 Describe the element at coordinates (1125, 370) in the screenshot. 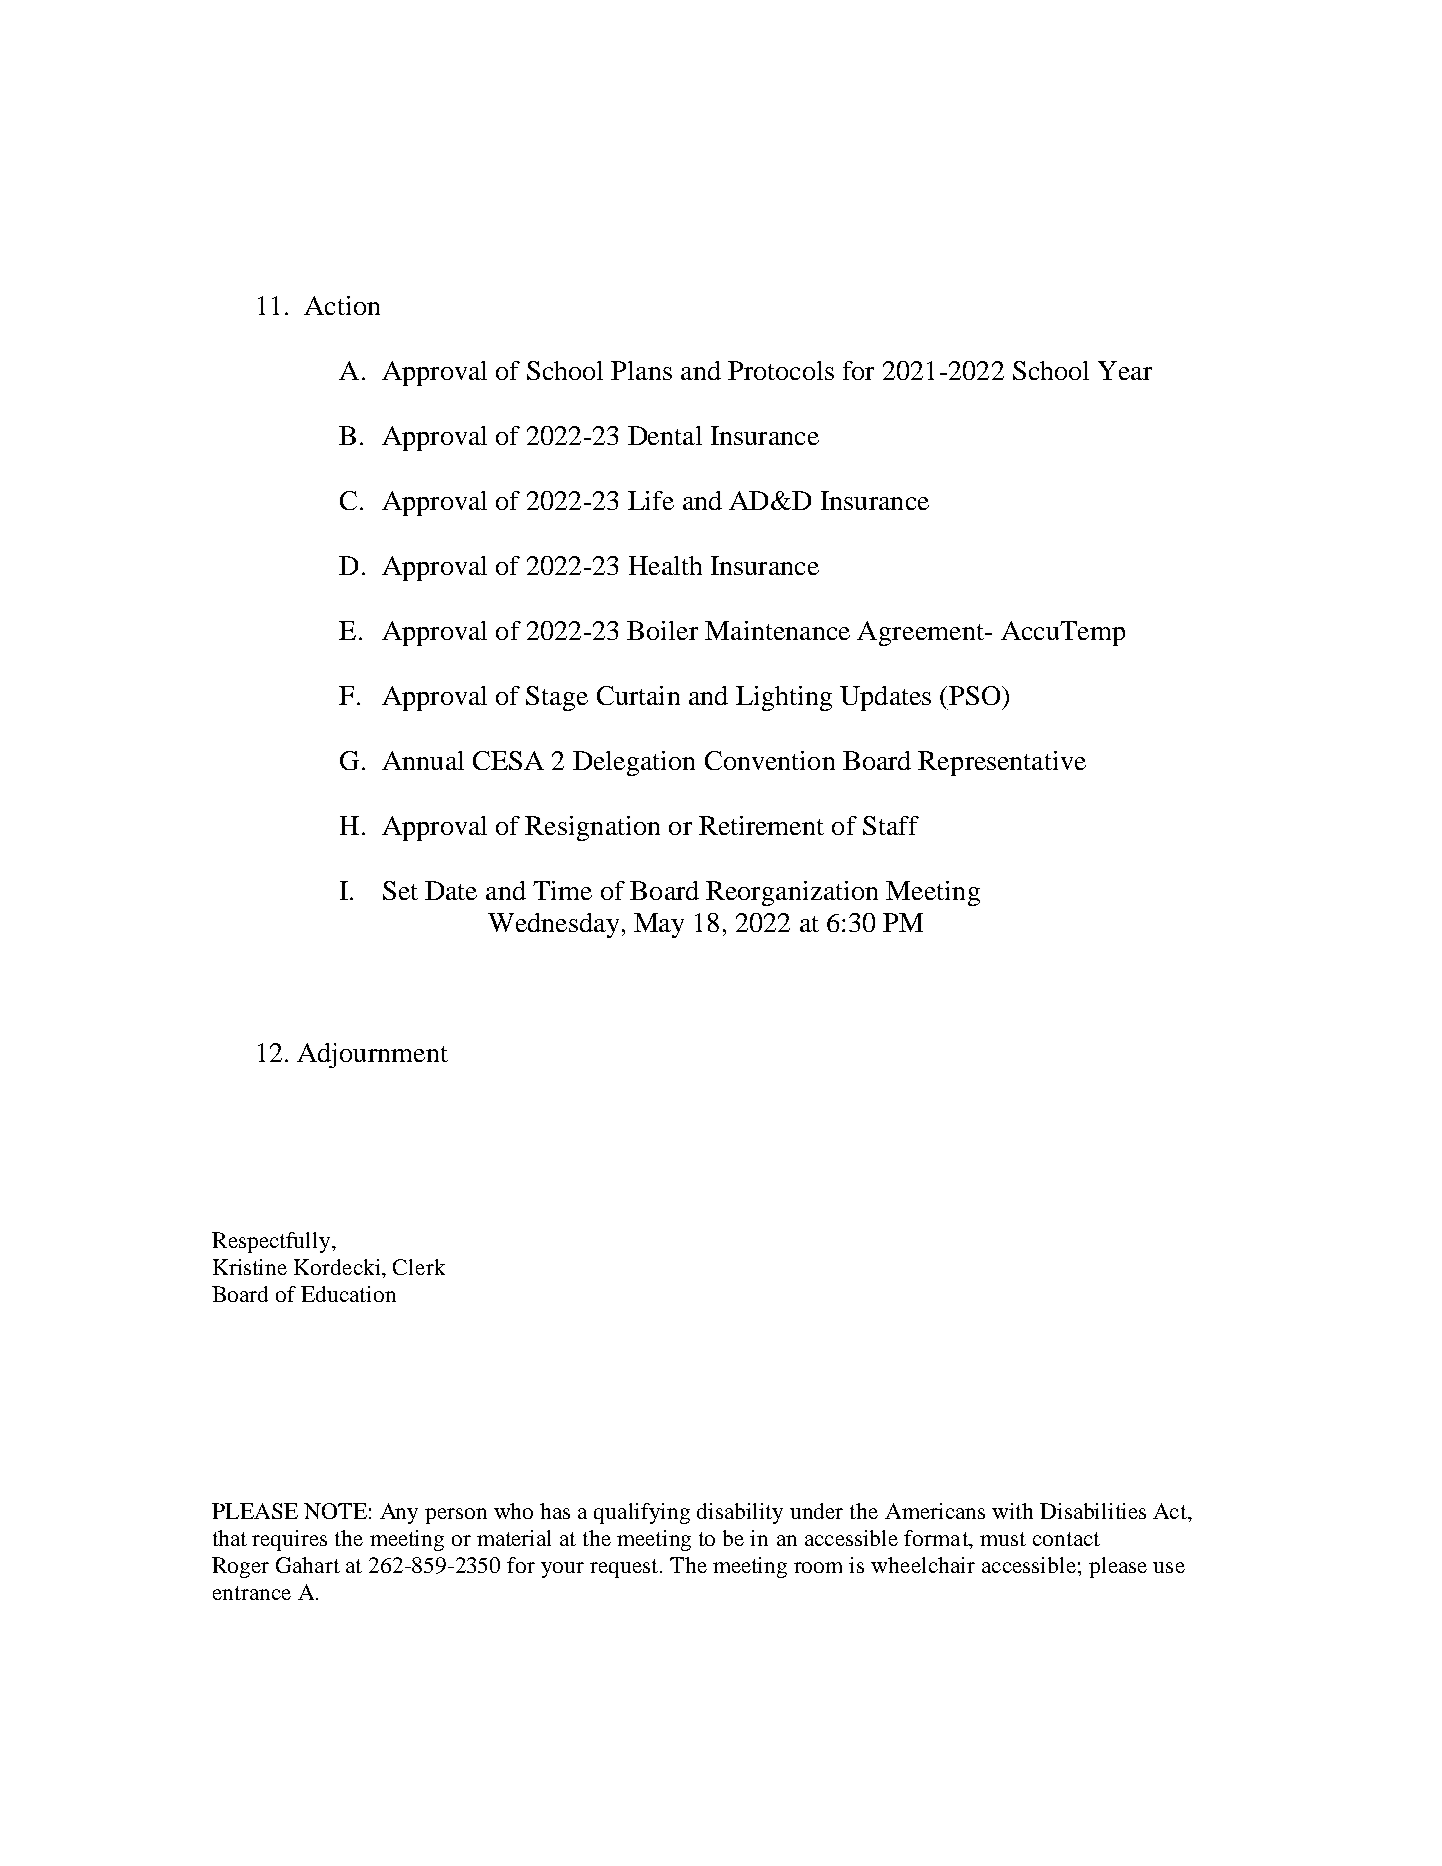

I see `Year` at that location.
